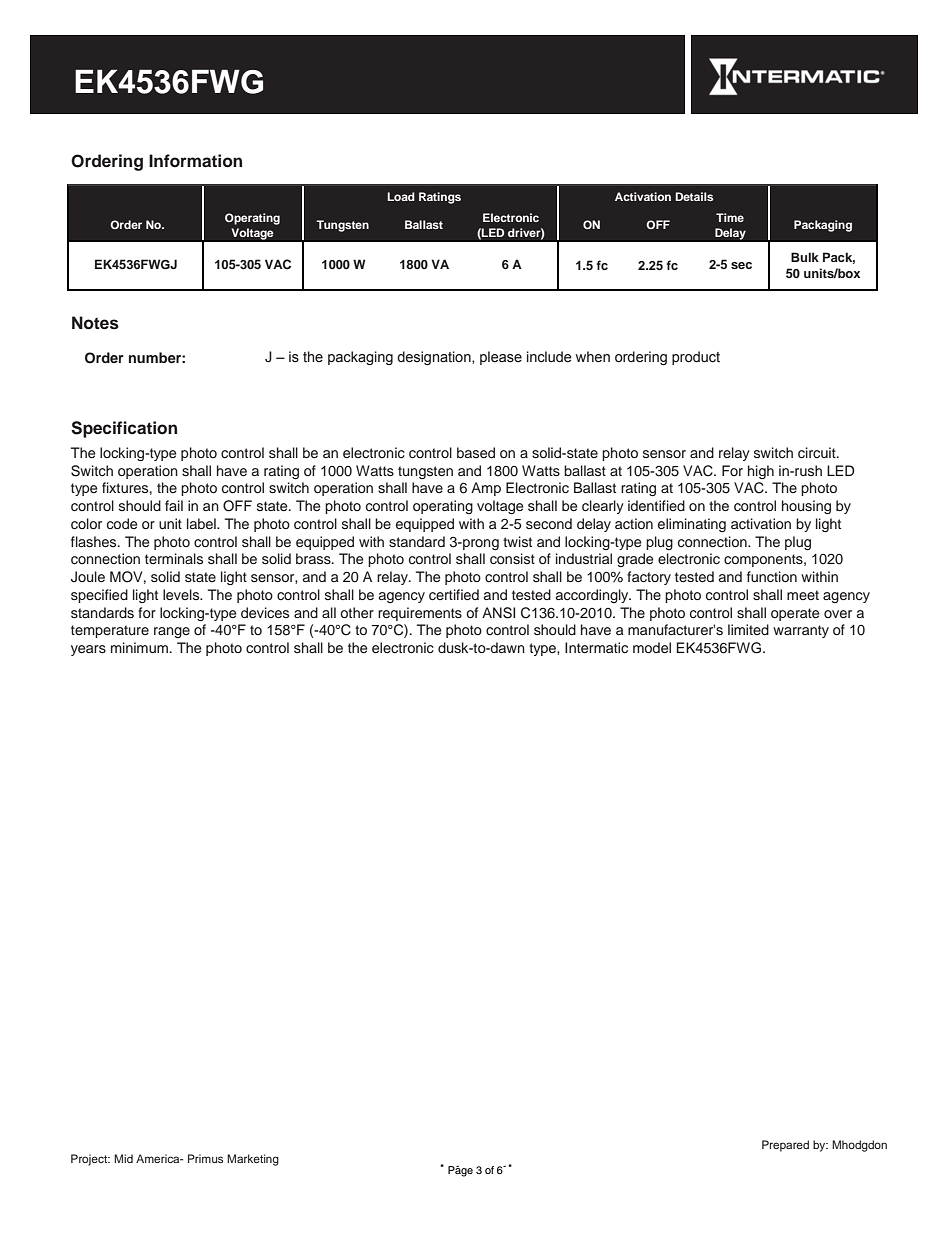 This image has height=1233, width=952. What do you see at coordinates (486, 489) in the image?
I see `Amp` at bounding box center [486, 489].
